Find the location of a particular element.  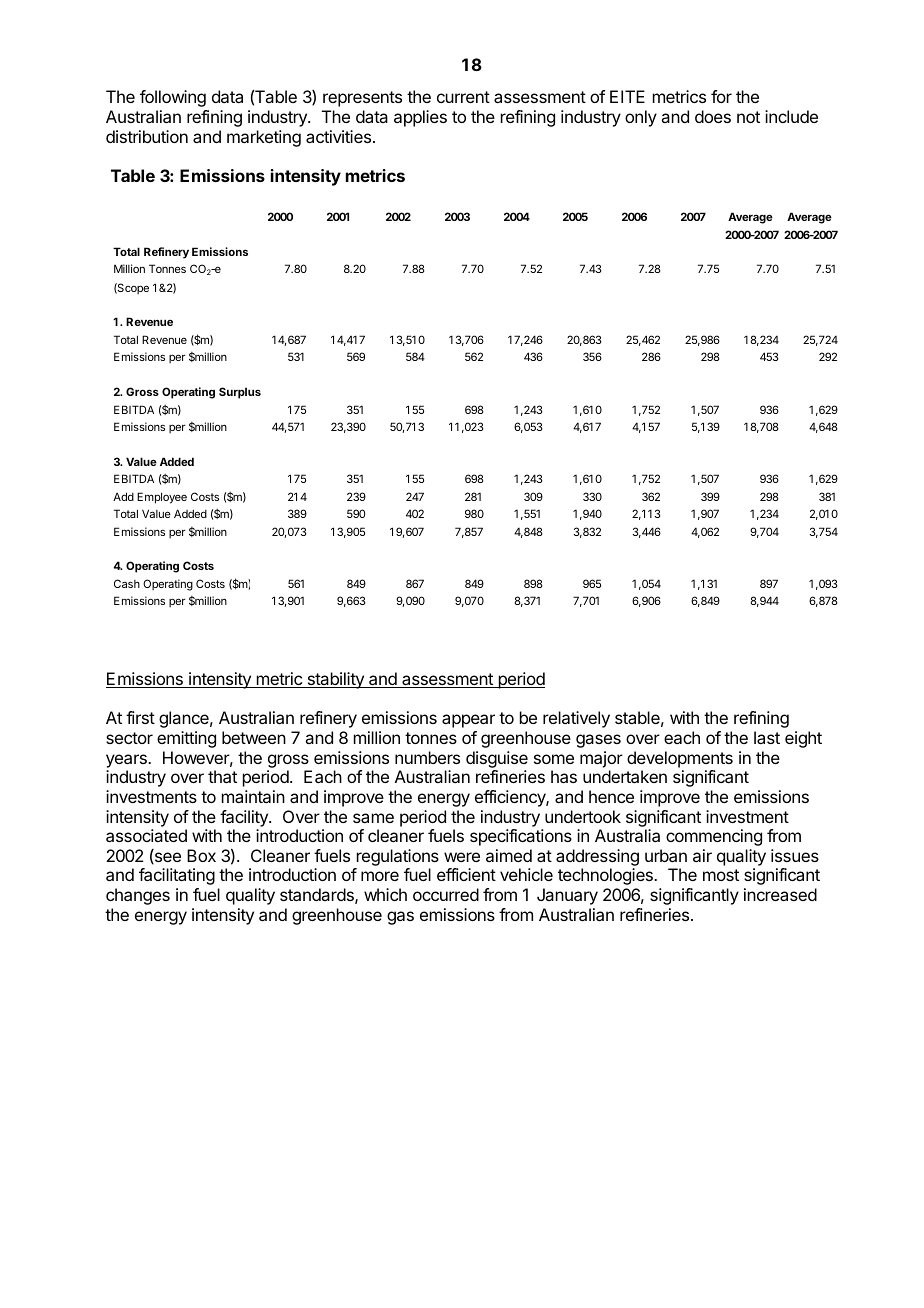

relatively is located at coordinates (576, 719).
